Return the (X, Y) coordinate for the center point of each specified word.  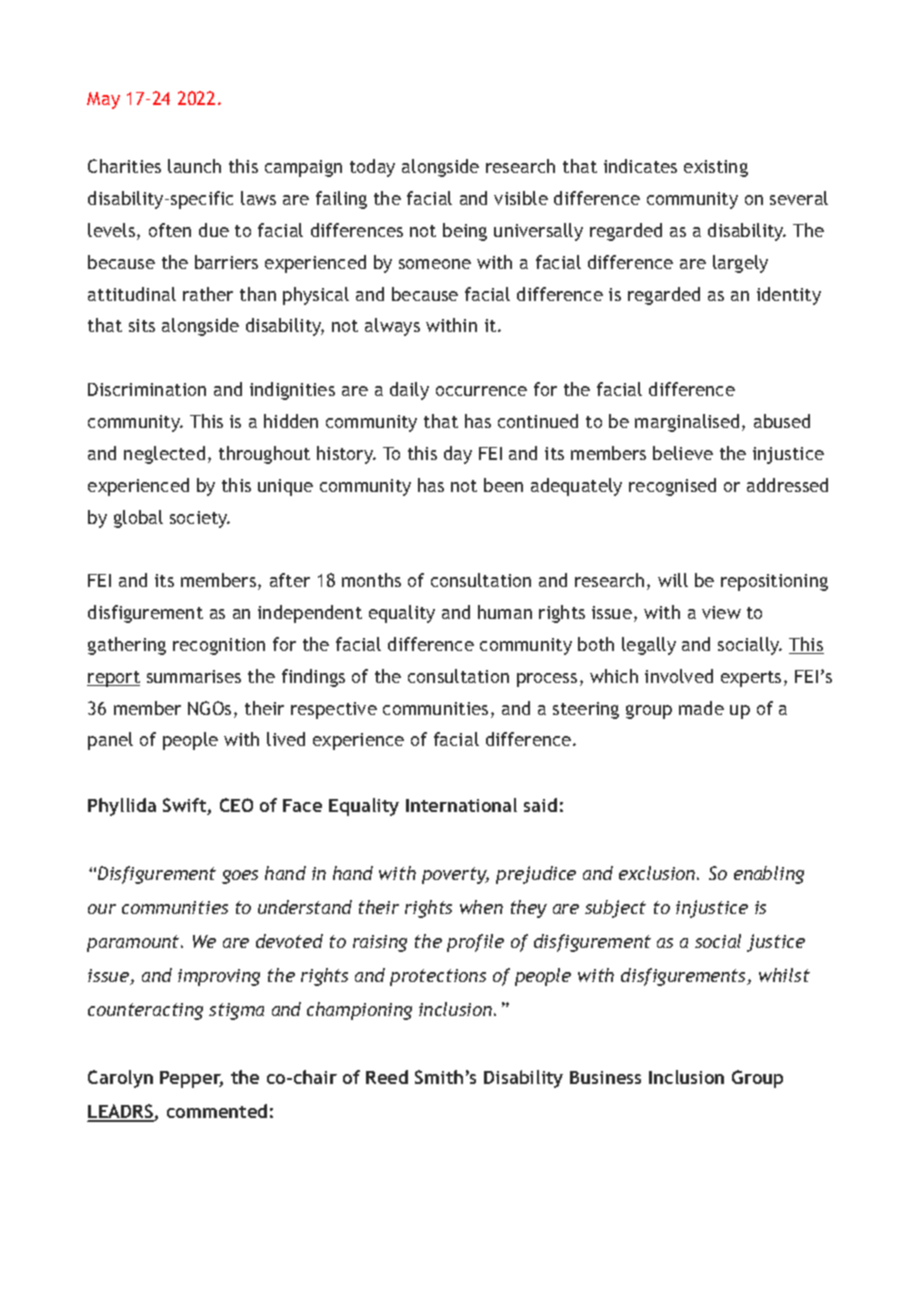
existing (716, 168)
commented (217, 1111)
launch (194, 166)
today (372, 168)
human (505, 612)
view (721, 612)
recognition (219, 646)
